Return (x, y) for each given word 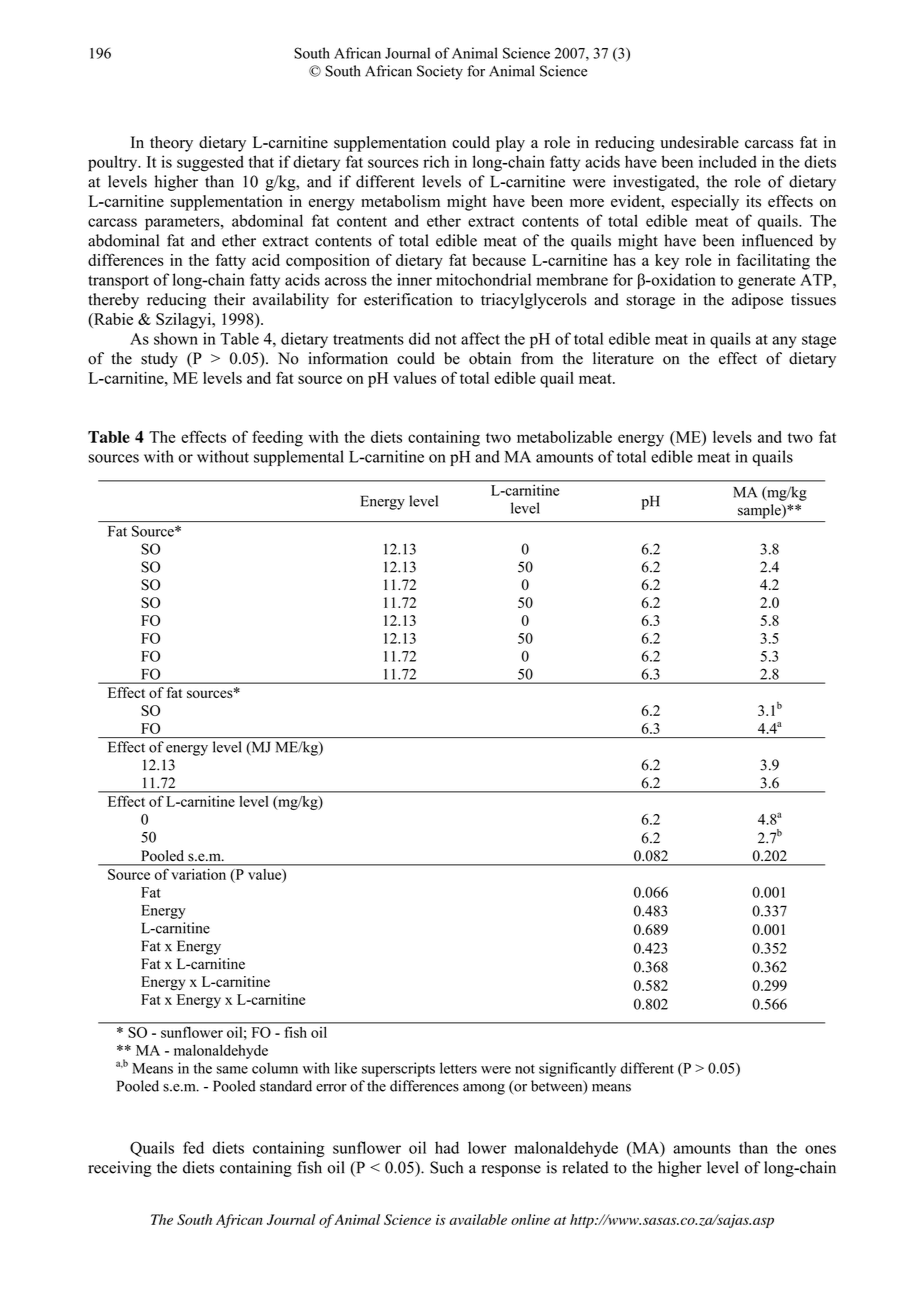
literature (623, 358)
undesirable (699, 142)
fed (193, 1147)
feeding (277, 438)
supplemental (299, 458)
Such (446, 1167)
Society (440, 72)
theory (171, 144)
